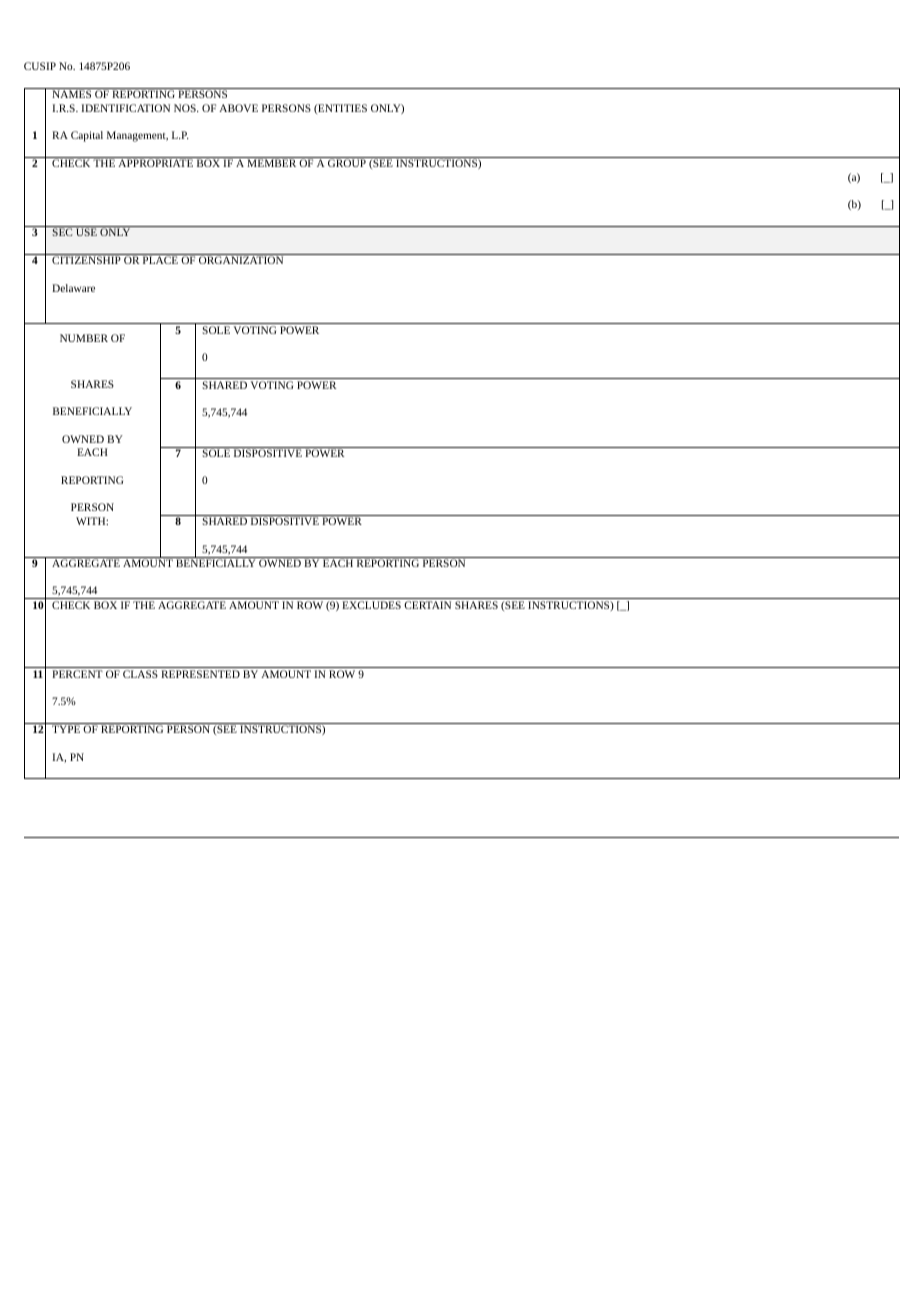  I want to click on GROUP, so click(347, 163).
